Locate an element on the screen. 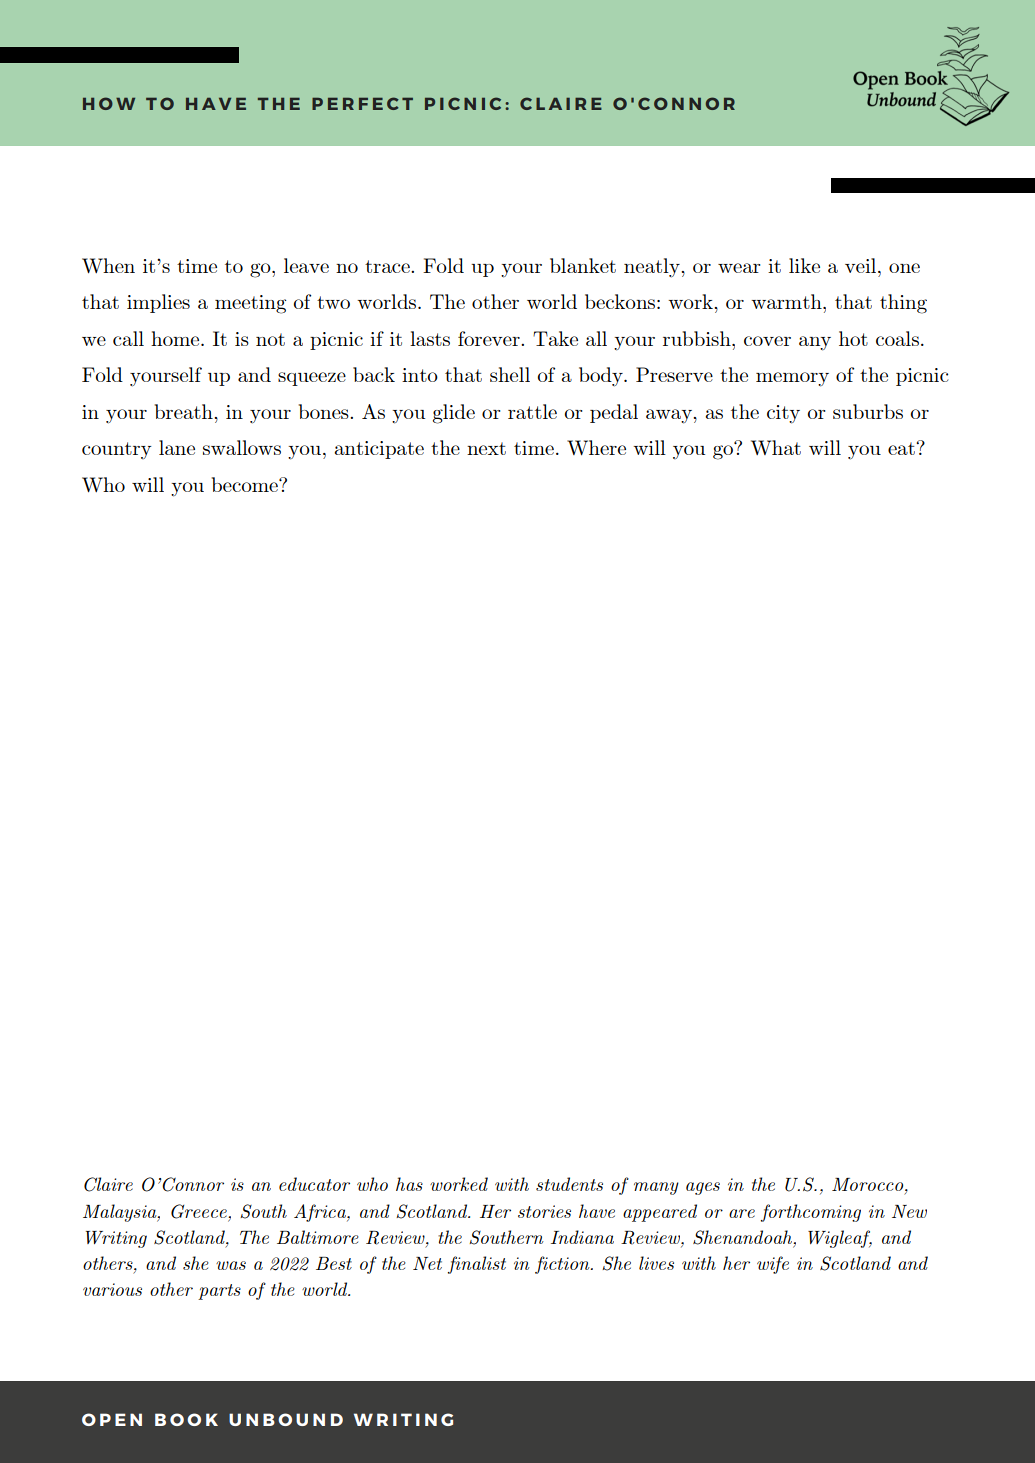 The height and width of the screenshot is (1463, 1035). What is located at coordinates (776, 447).
